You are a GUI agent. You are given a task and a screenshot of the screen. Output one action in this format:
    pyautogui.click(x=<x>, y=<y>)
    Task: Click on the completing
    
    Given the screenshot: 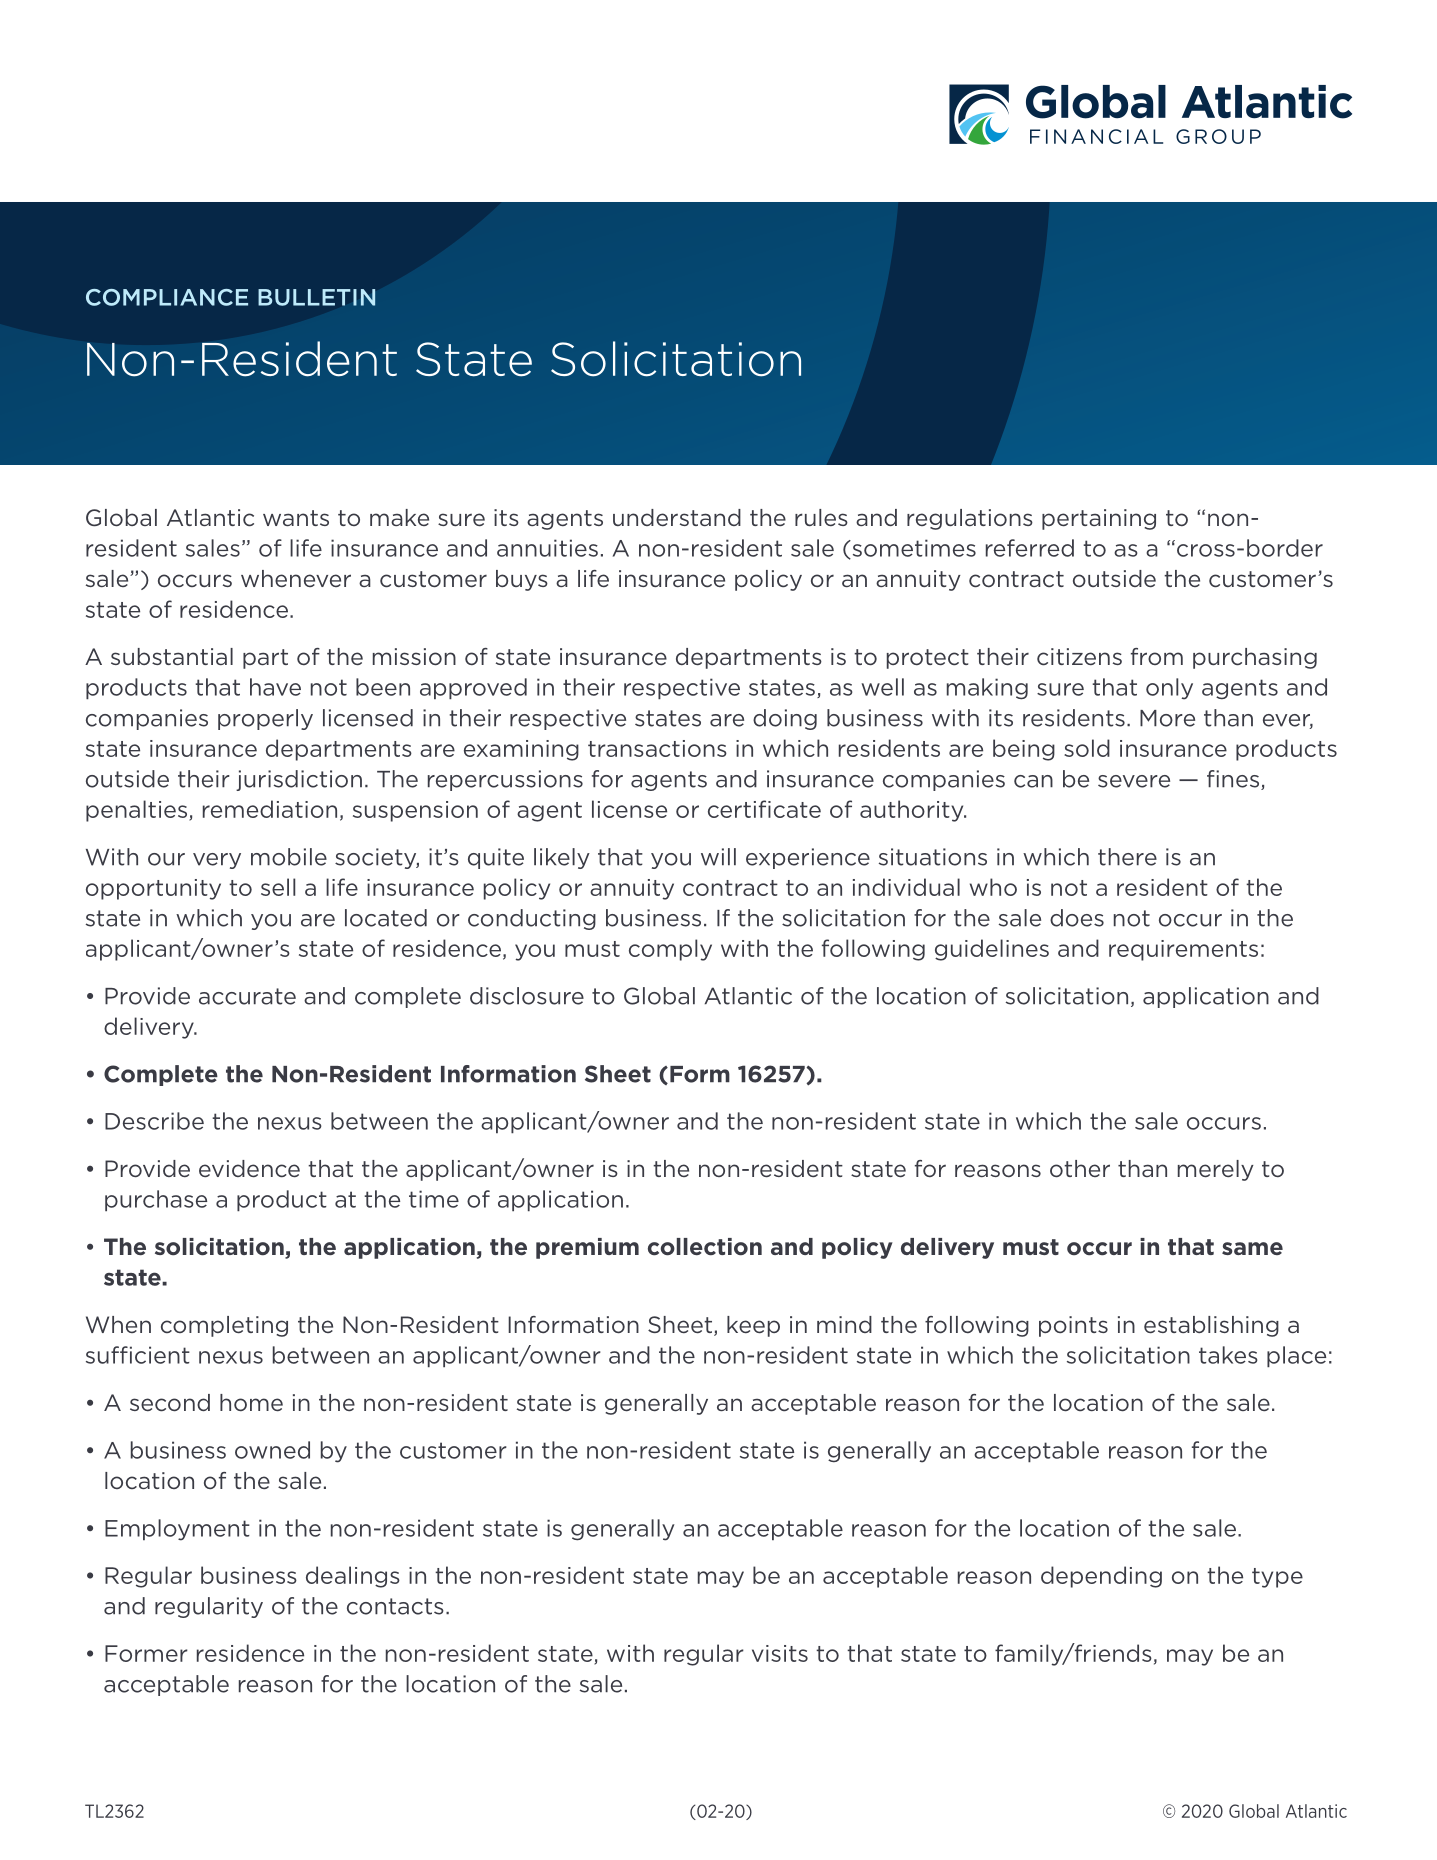 What is the action you would take?
    pyautogui.click(x=224, y=1326)
